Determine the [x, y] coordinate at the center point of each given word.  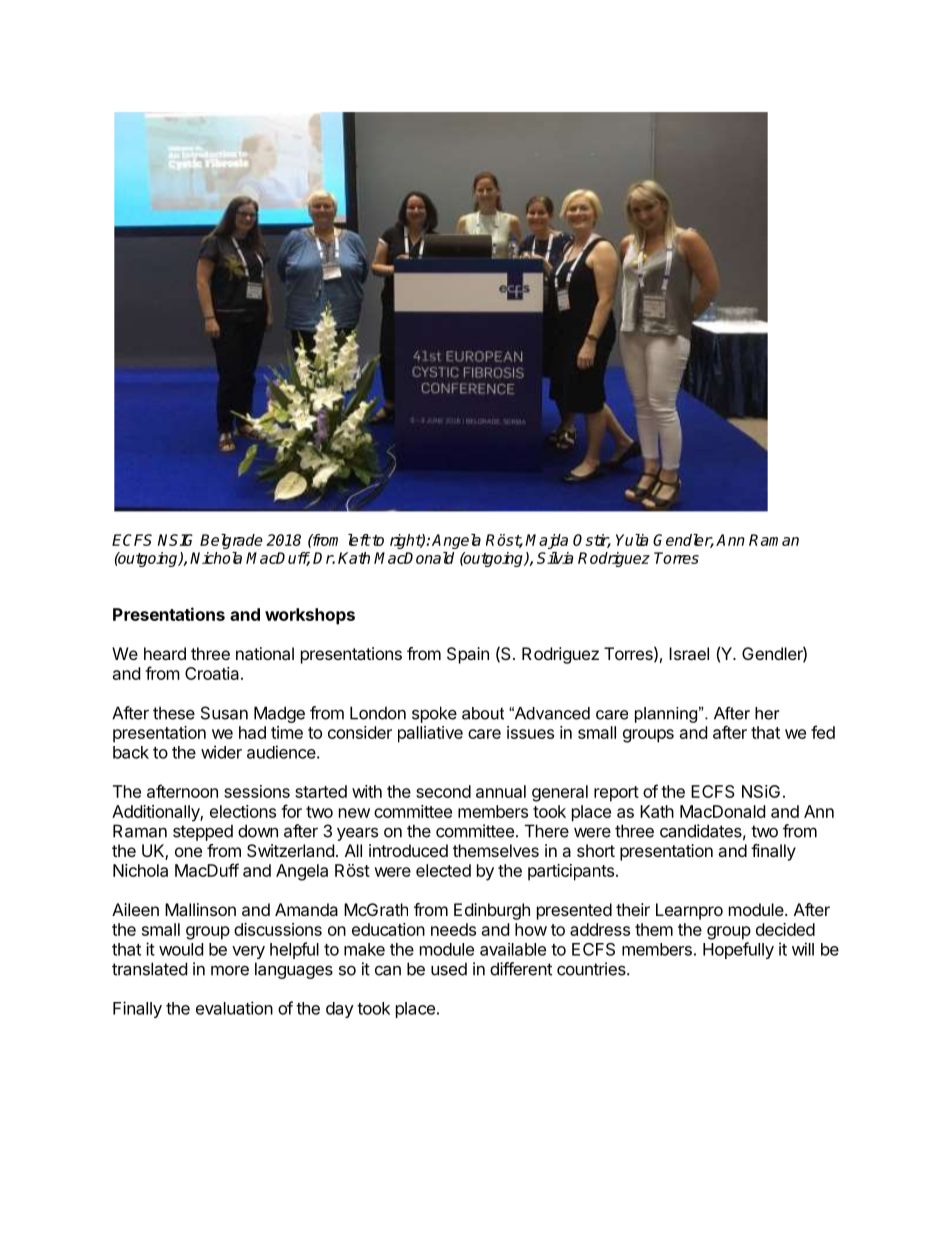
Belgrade [231, 541]
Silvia [555, 558]
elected [443, 870]
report [616, 794]
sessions [257, 791]
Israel [689, 653]
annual [501, 791]
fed [823, 732]
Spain [468, 655]
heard [165, 653]
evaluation [234, 1008]
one [188, 852]
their [633, 909]
